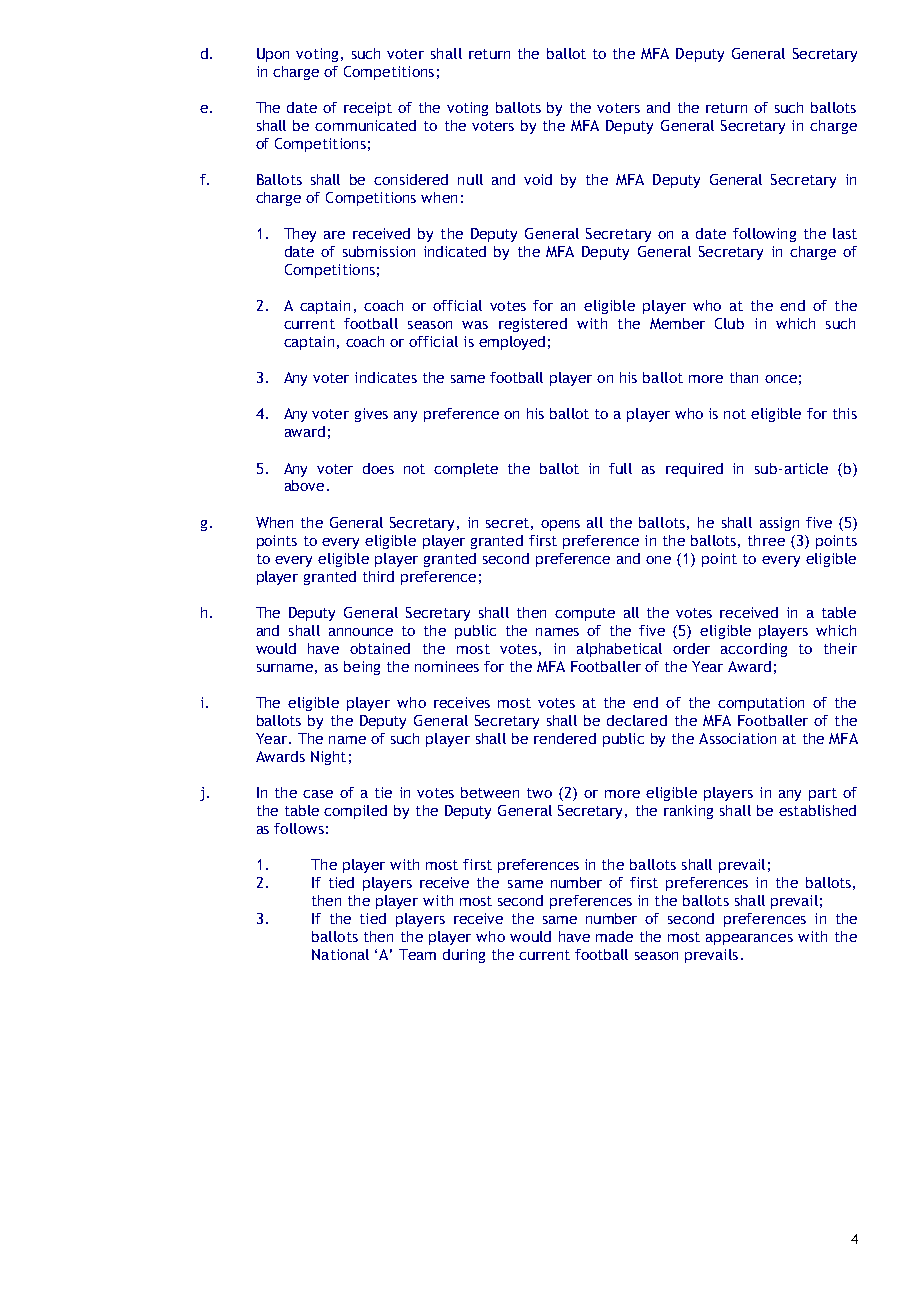 The image size is (924, 1308). What do you see at coordinates (565, 738) in the screenshot?
I see `rendered` at bounding box center [565, 738].
